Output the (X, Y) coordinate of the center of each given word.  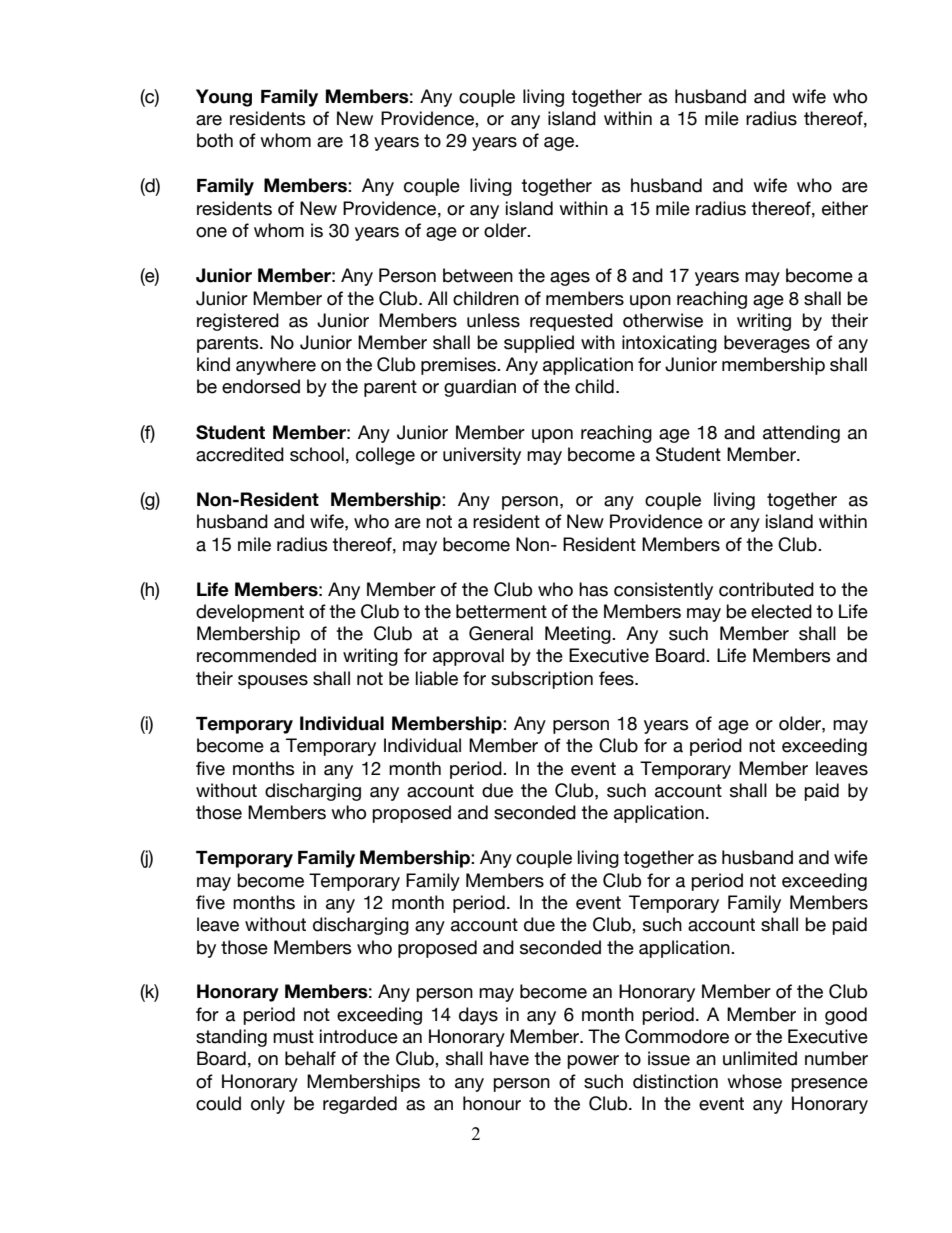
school (317, 454)
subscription (542, 680)
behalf (310, 1058)
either (845, 208)
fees (617, 678)
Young (224, 98)
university (482, 456)
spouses (273, 682)
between (478, 275)
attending (801, 434)
